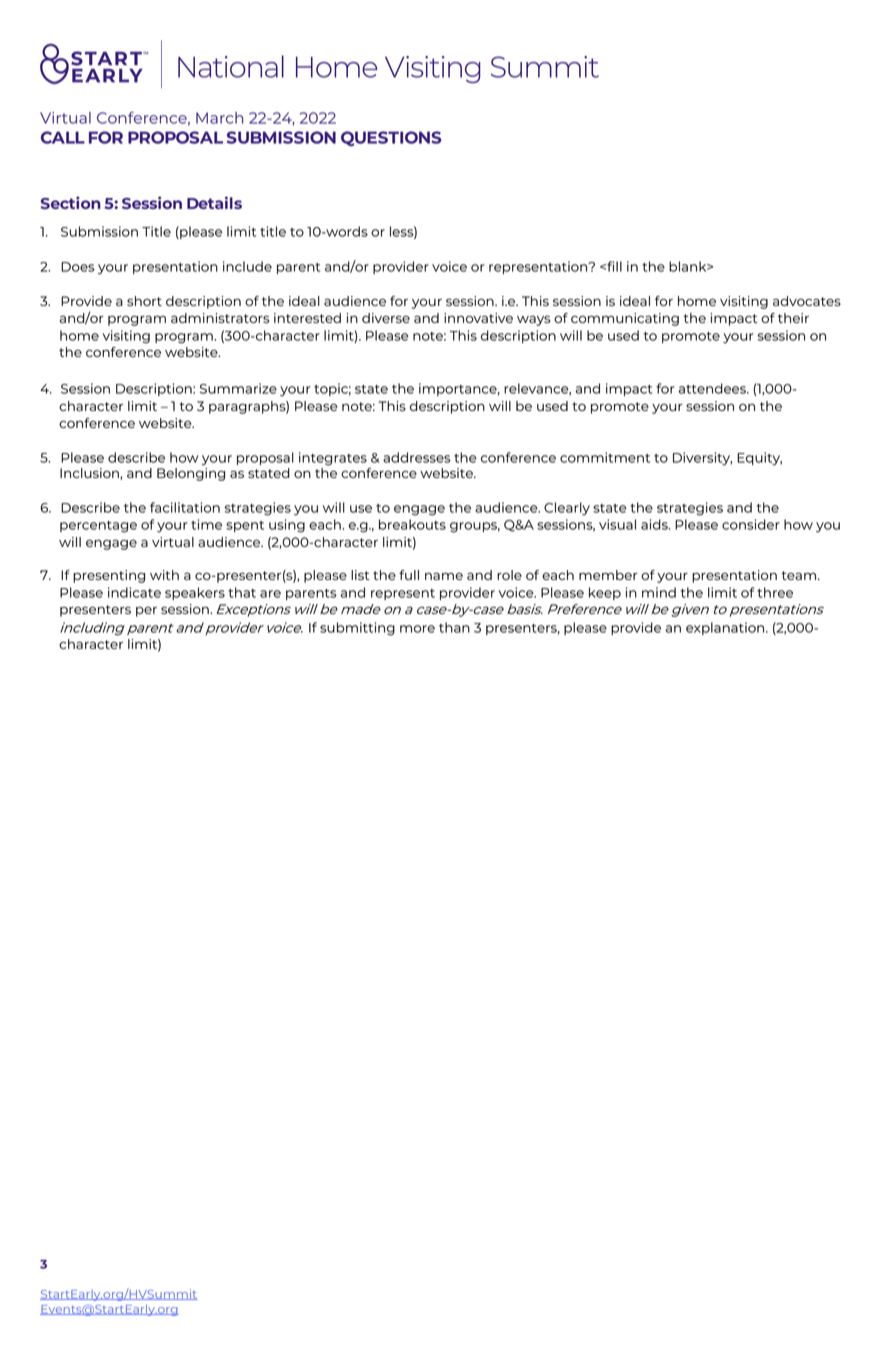 The image size is (887, 1372). Describe the element at coordinates (478, 318) in the screenshot. I see `innovative` at that location.
